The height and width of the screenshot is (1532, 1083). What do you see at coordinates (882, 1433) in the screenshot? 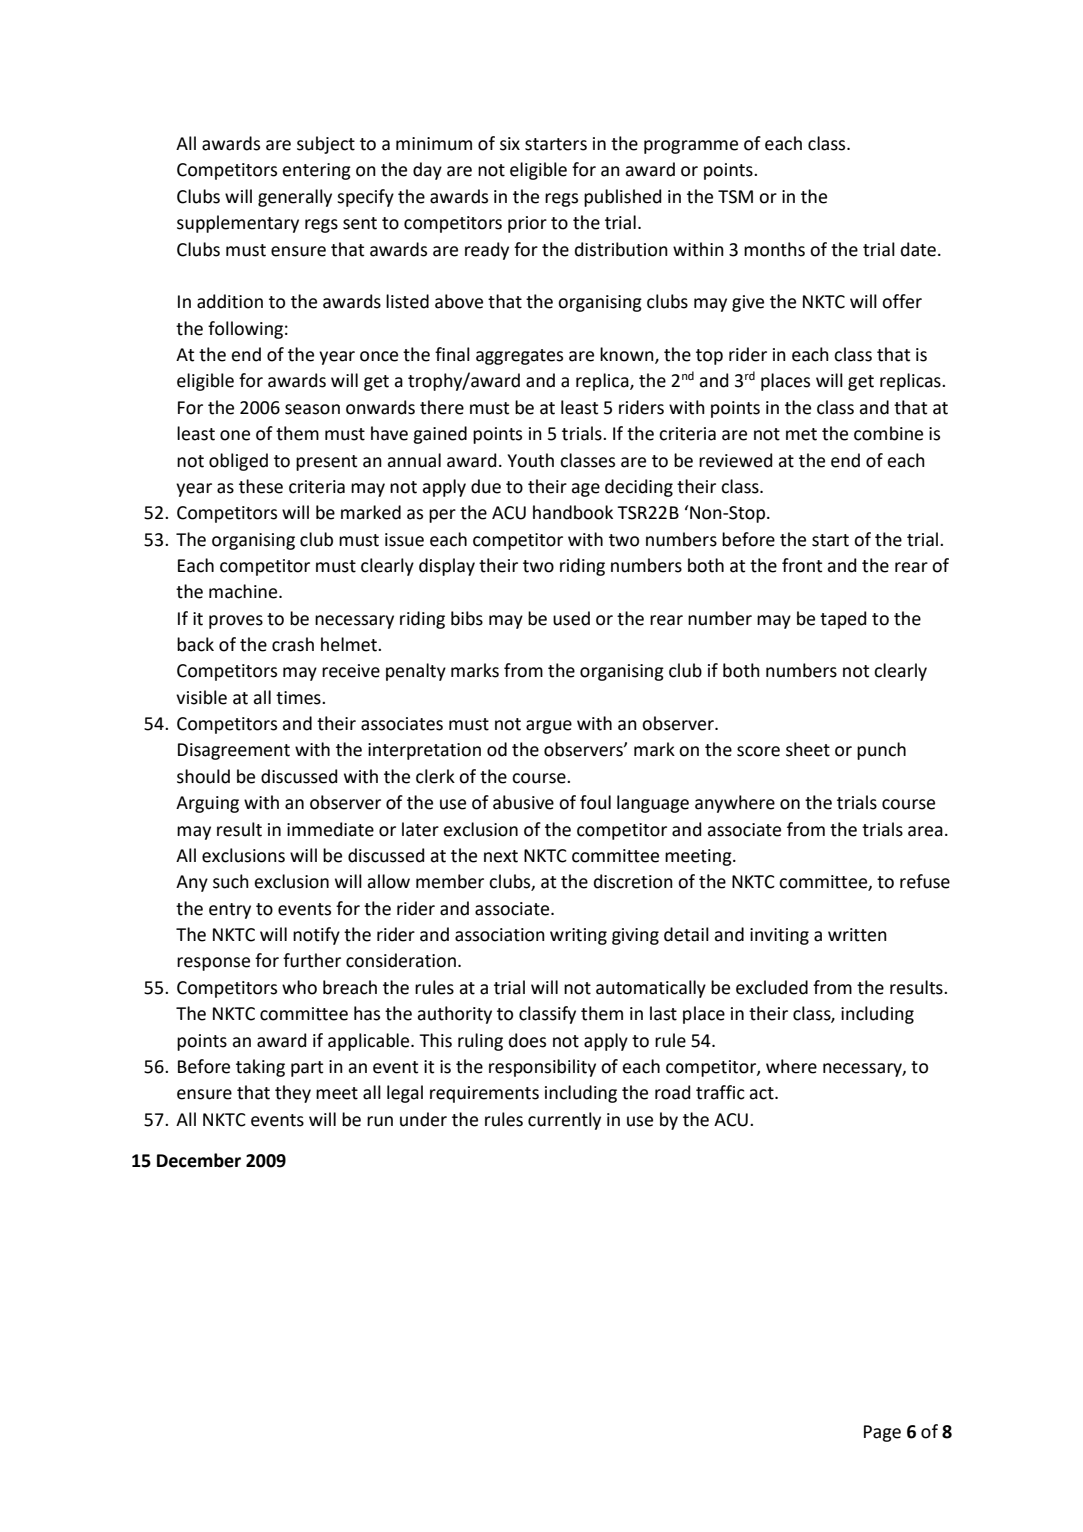
I see `Page` at bounding box center [882, 1433].
